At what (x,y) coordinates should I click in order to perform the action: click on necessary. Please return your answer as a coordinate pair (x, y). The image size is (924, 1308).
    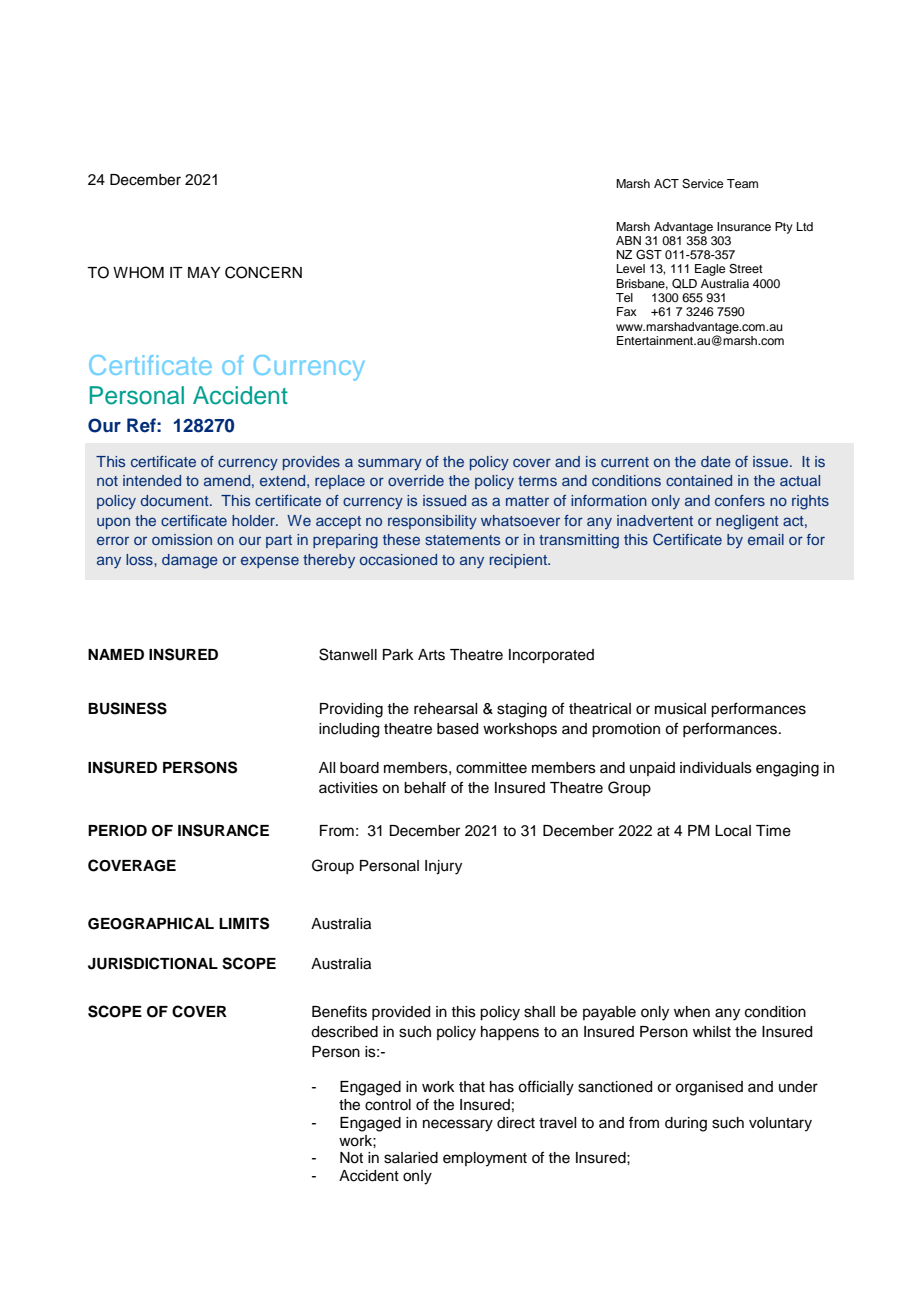
    Looking at the image, I should click on (458, 1125).
